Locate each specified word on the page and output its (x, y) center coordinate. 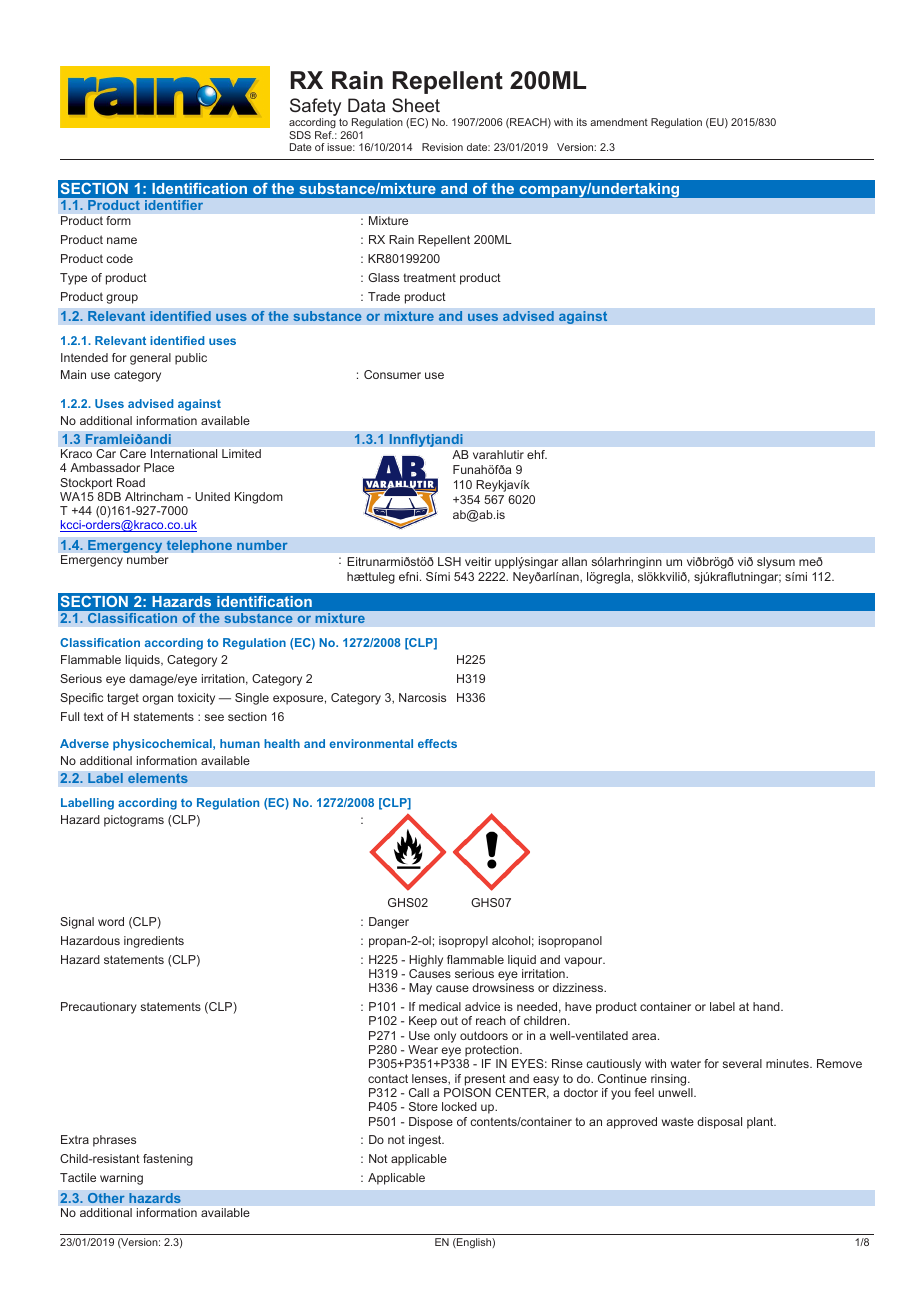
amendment (619, 122)
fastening (168, 1160)
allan (574, 561)
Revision (442, 147)
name (122, 240)
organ (157, 700)
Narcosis (422, 697)
